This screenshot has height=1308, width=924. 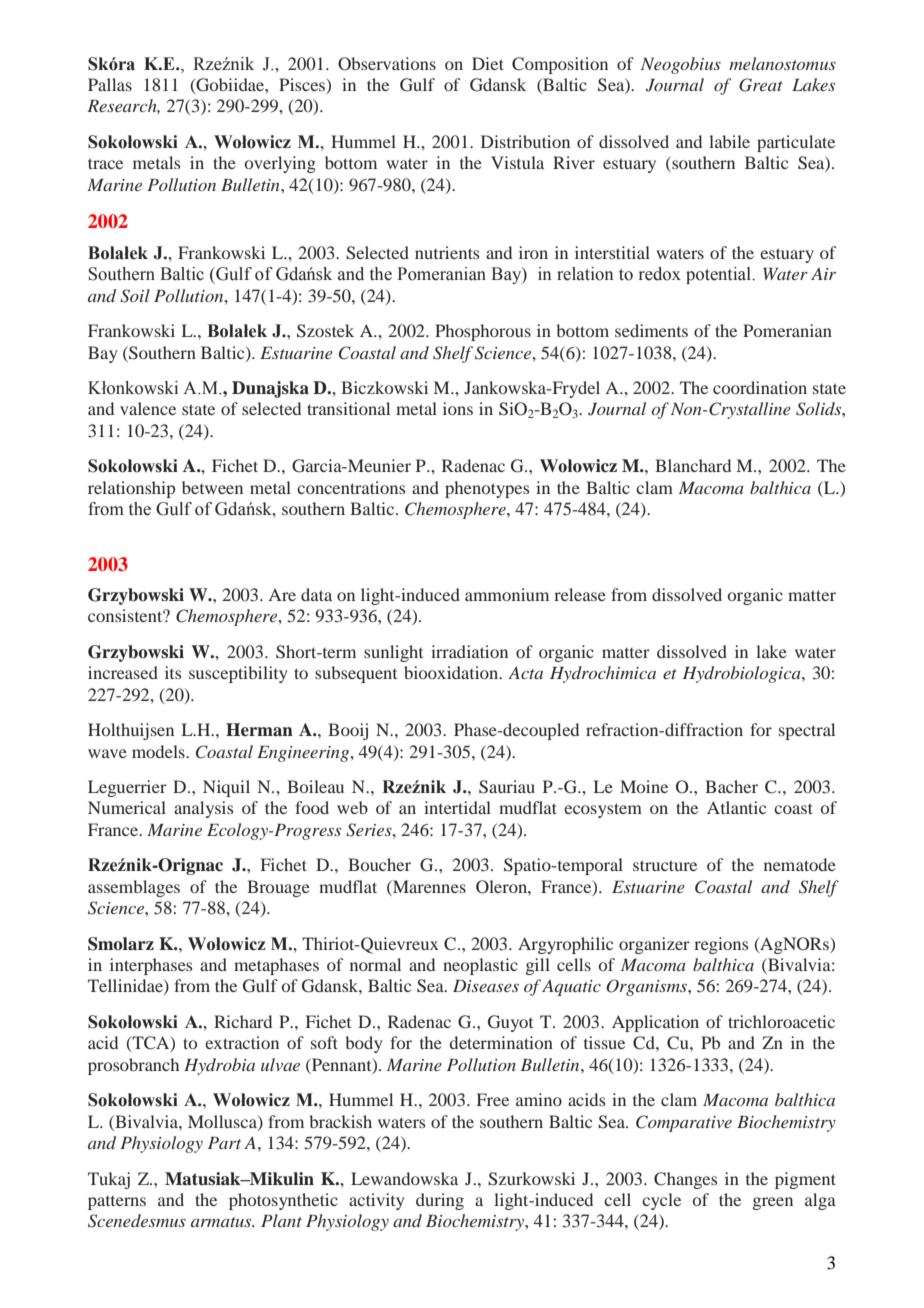 I want to click on Great, so click(x=761, y=85).
